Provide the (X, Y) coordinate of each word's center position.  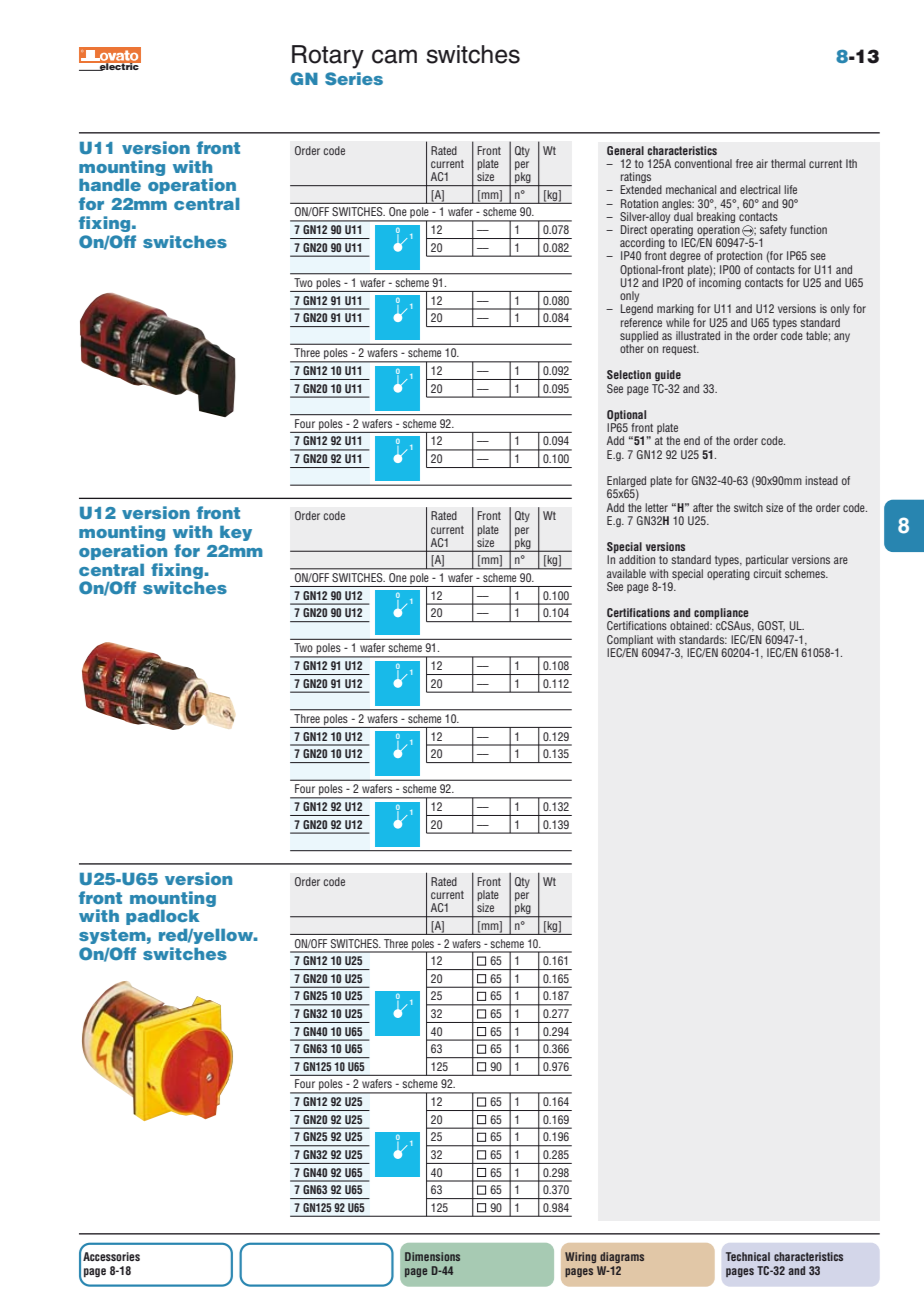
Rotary (328, 57)
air (762, 163)
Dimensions (432, 1256)
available (626, 573)
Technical (748, 1256)
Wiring (580, 1257)
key (236, 533)
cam (394, 56)
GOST (771, 626)
